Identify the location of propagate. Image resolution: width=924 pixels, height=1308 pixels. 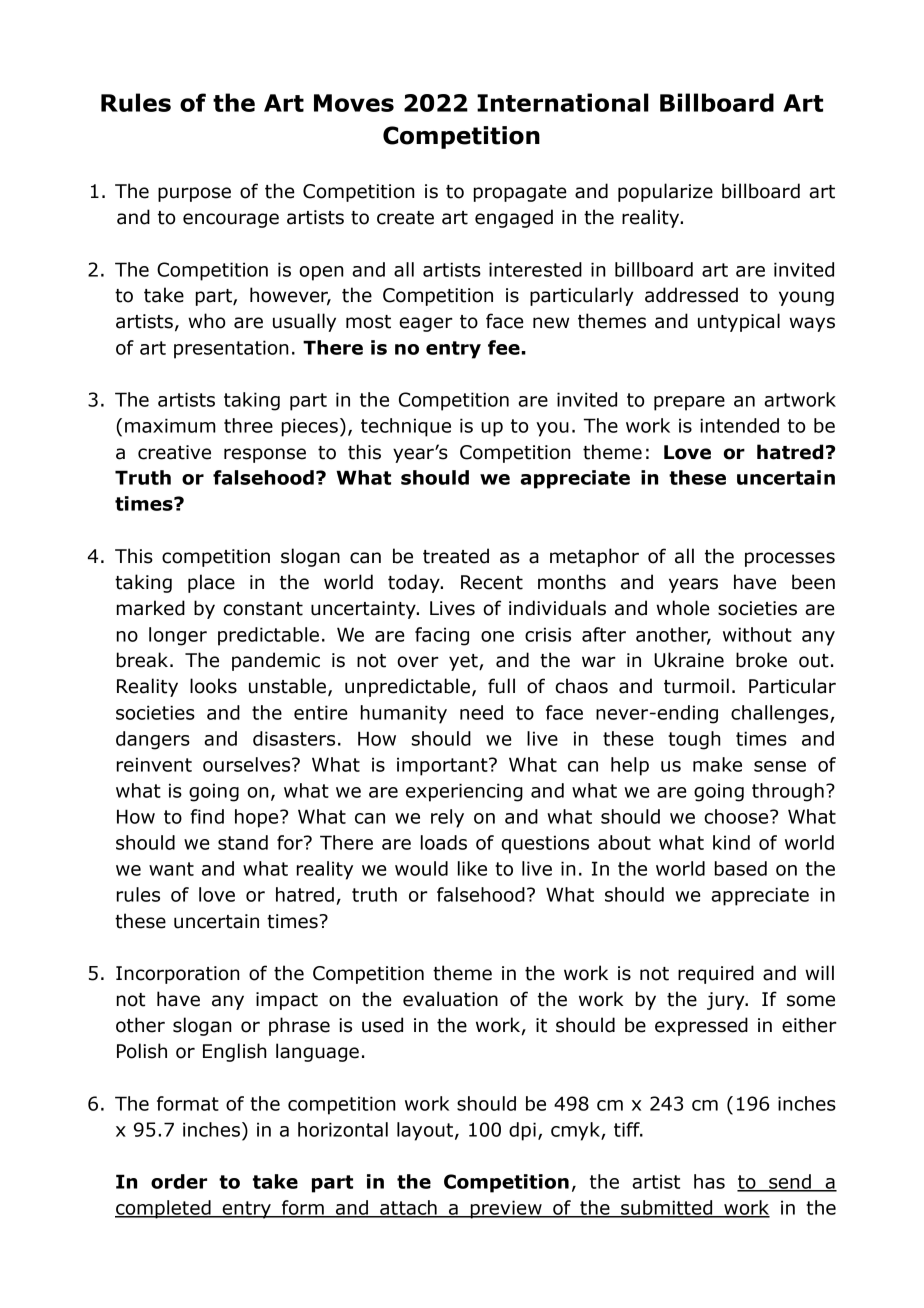
(520, 193).
